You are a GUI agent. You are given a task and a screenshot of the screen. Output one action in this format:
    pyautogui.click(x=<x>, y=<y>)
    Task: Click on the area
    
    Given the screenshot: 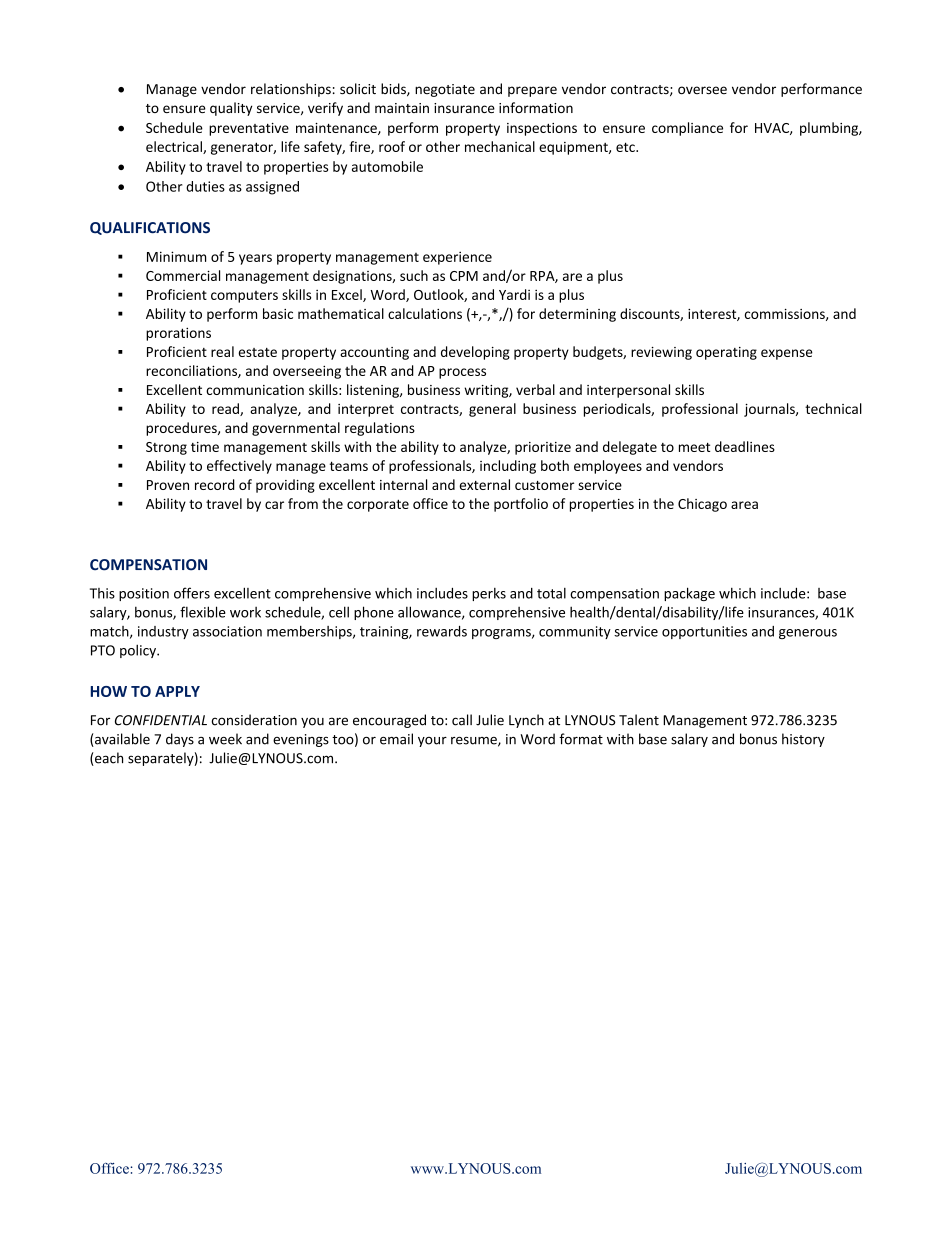 What is the action you would take?
    pyautogui.click(x=744, y=505)
